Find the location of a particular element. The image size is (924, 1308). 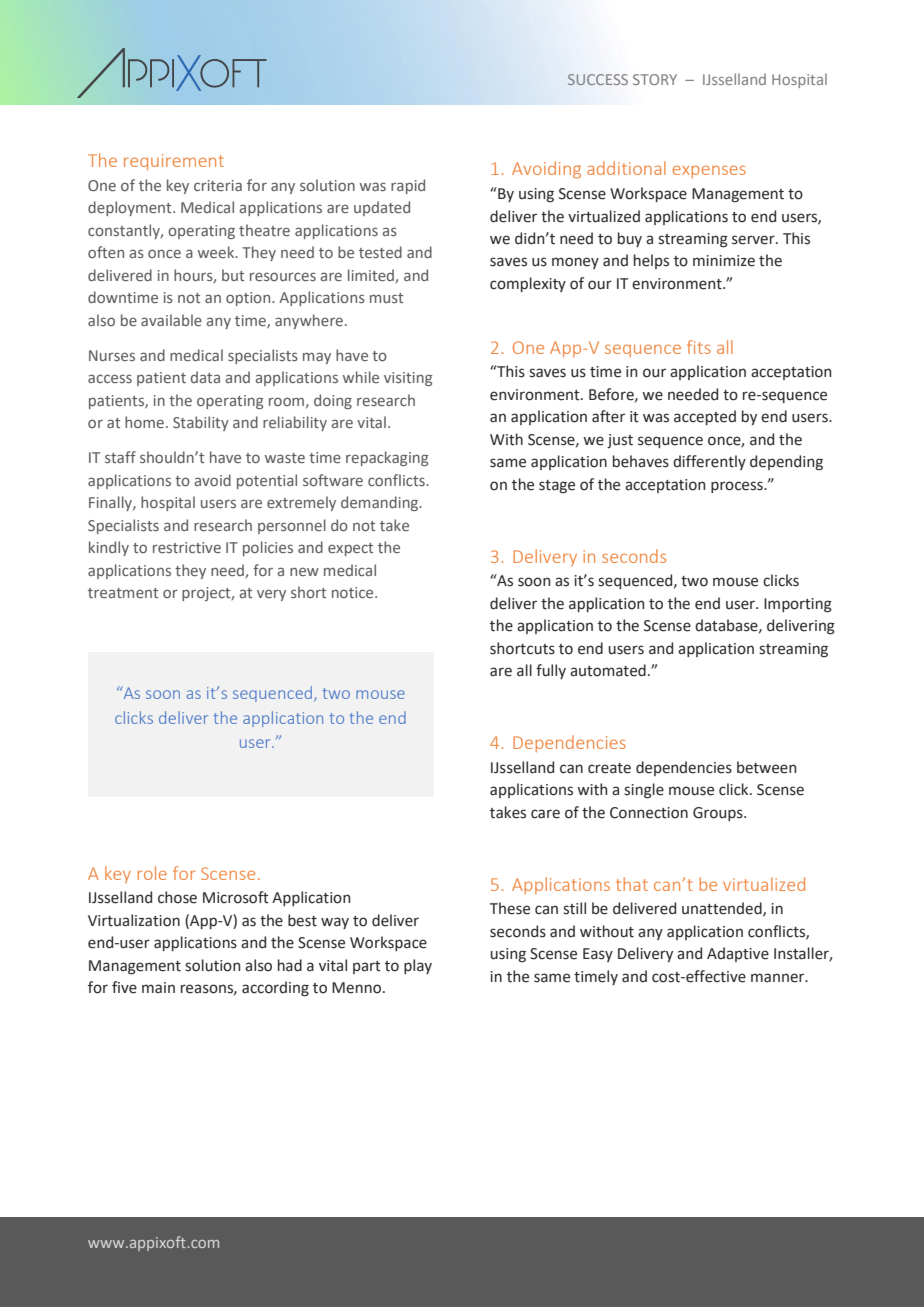

requirement is located at coordinates (174, 162).
